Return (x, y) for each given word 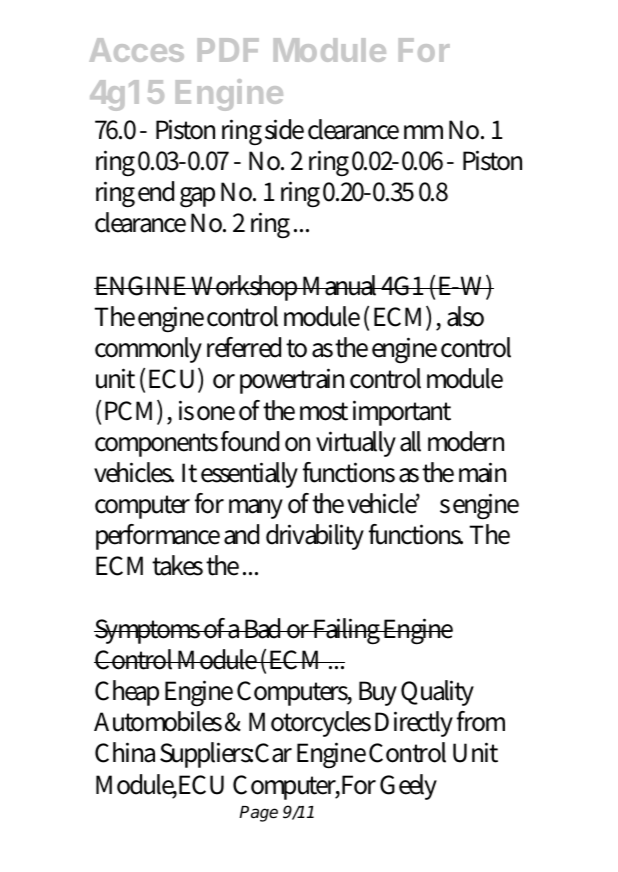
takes (177, 565)
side (284, 129)
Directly (414, 724)
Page (258, 814)
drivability (315, 537)
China (125, 752)
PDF (228, 50)
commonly (148, 350)
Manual (340, 285)
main (482, 472)
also (465, 316)
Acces (136, 50)
